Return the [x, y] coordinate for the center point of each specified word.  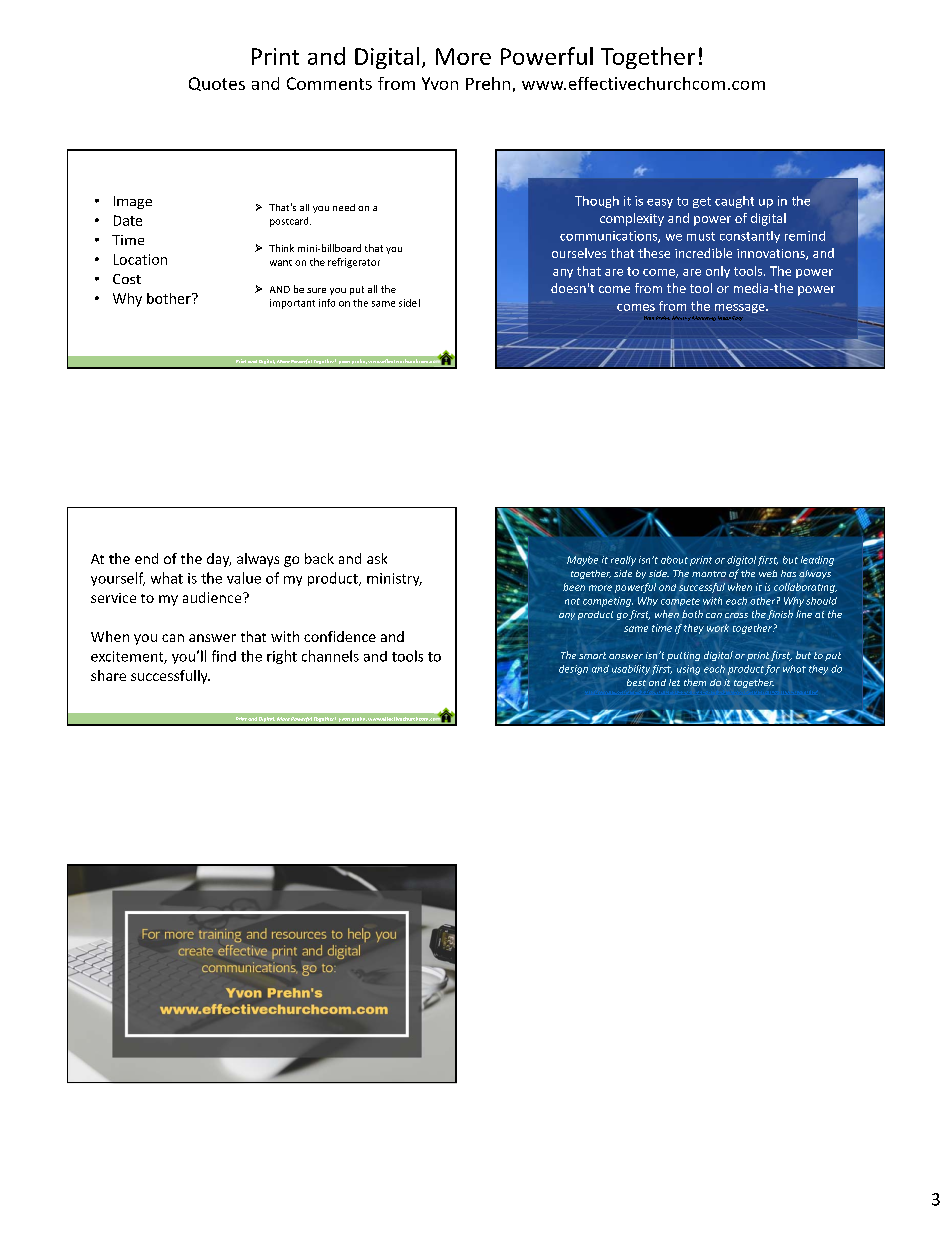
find [224, 656]
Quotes [217, 84]
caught [734, 202]
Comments [329, 83]
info [327, 303]
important [292, 304]
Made [724, 318]
